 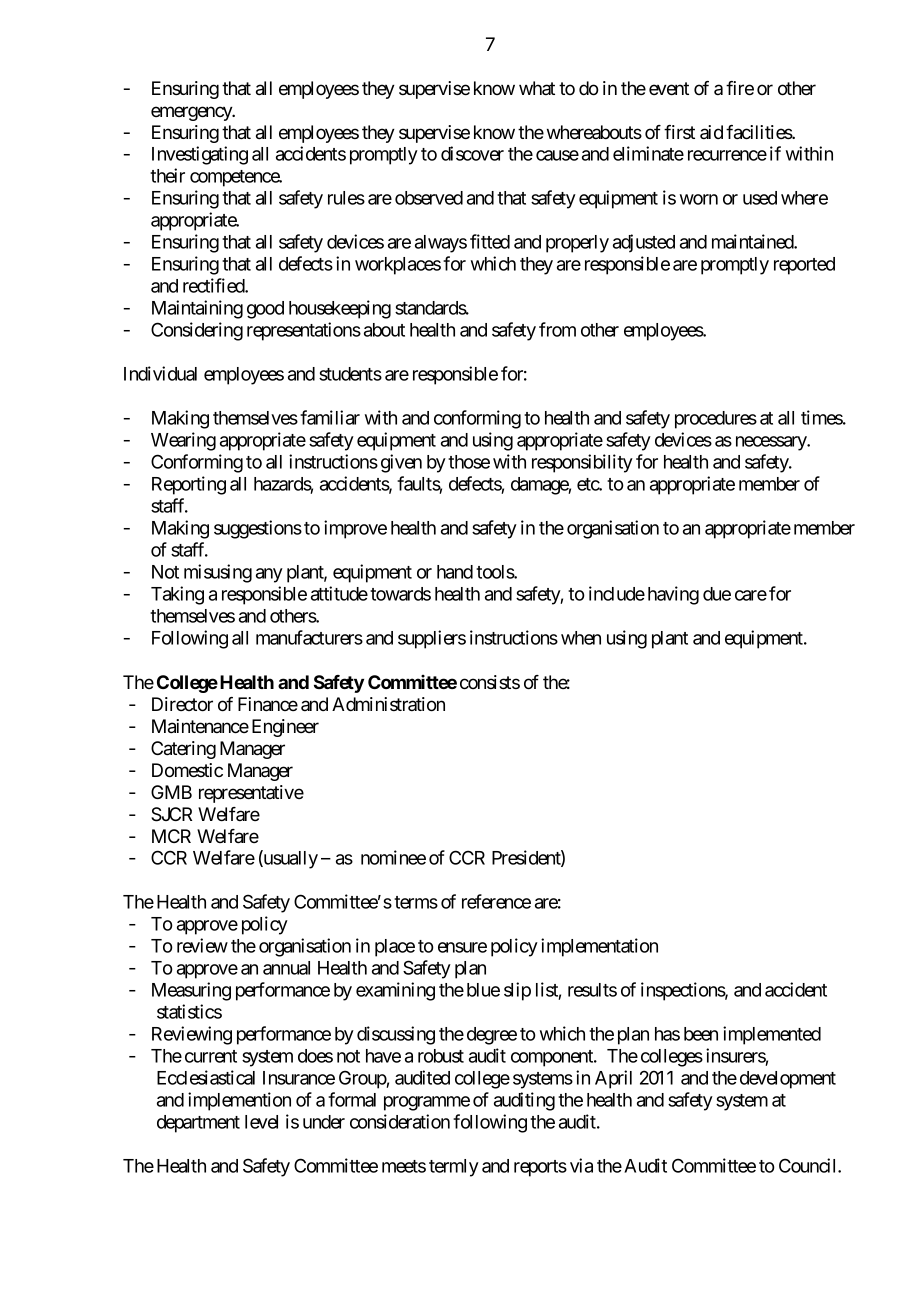 I want to click on hand, so click(x=455, y=572).
